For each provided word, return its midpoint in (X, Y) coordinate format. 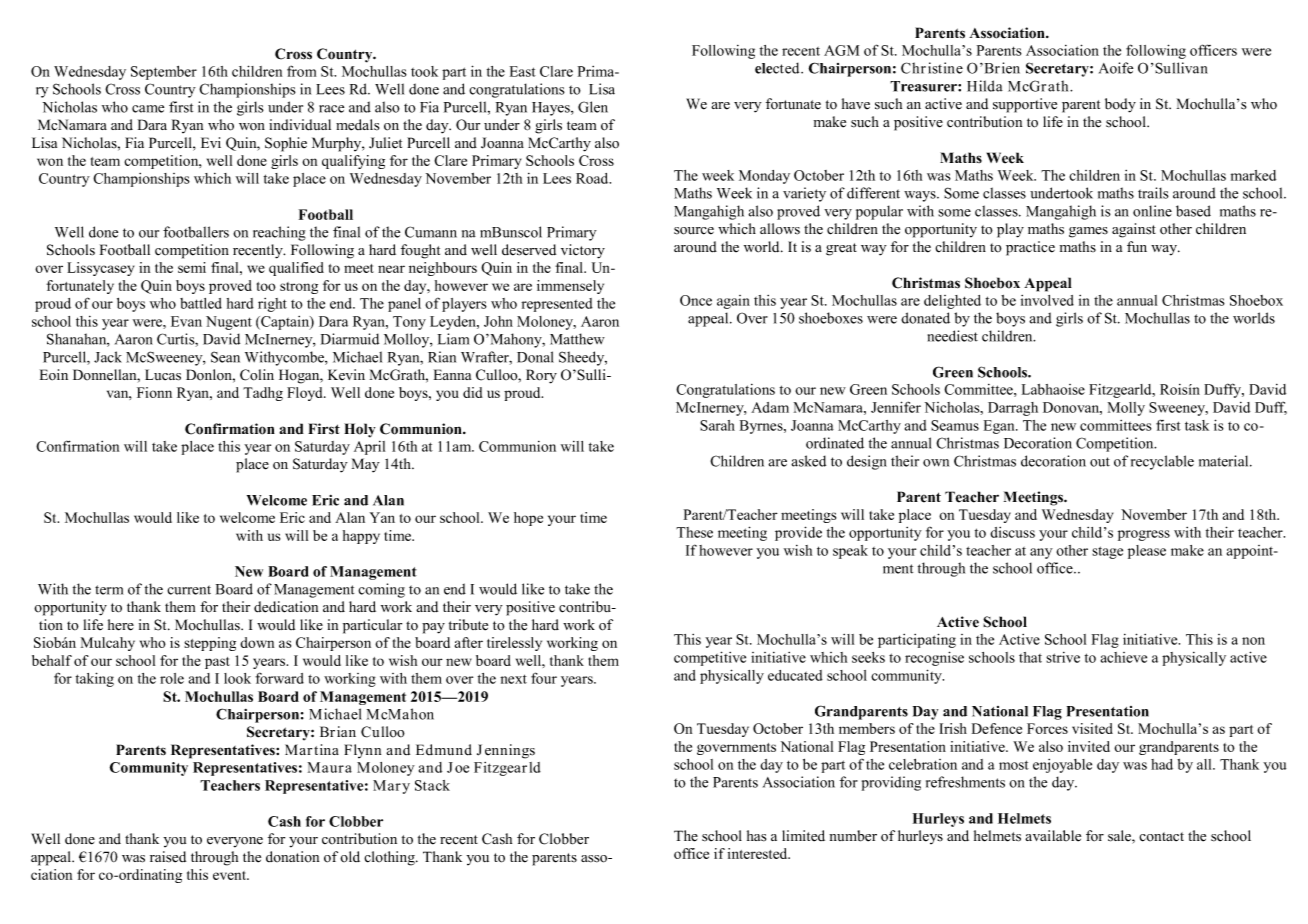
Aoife (1116, 68)
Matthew (577, 339)
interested (759, 853)
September (164, 73)
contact (1161, 837)
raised (168, 857)
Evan (186, 321)
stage (1107, 552)
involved (1047, 300)
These (694, 532)
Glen (593, 107)
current (189, 590)
